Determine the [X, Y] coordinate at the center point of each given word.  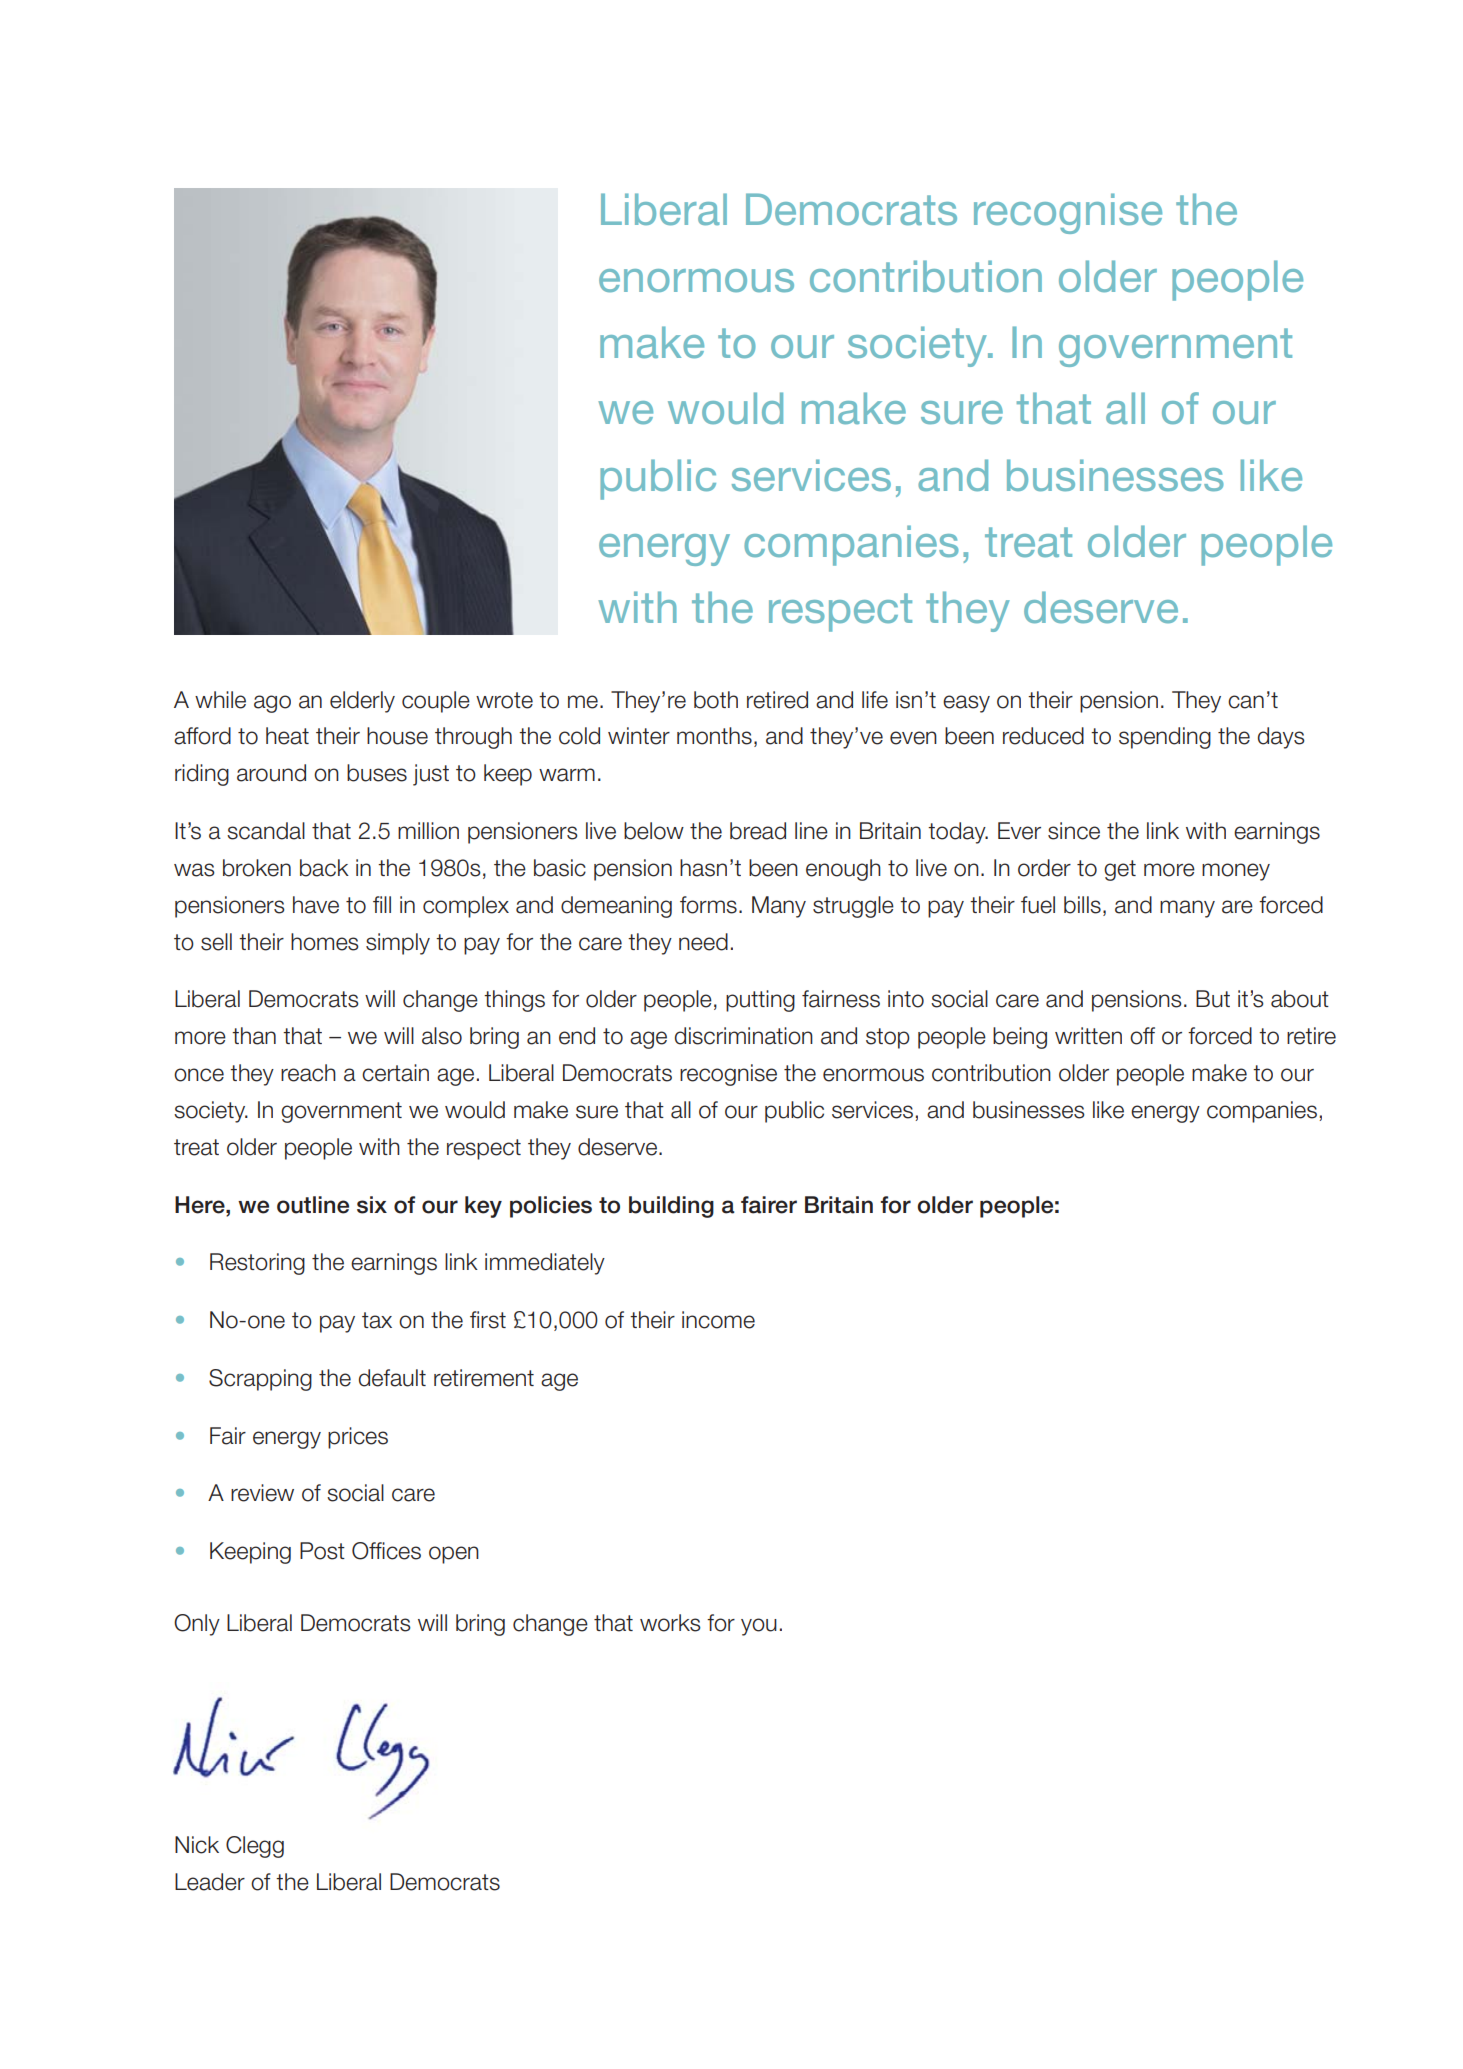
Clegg [255, 1847]
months [714, 736]
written [1088, 1036]
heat [287, 736]
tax [377, 1320]
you [759, 1627]
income [718, 1320]
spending [1165, 738]
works [670, 1623]
